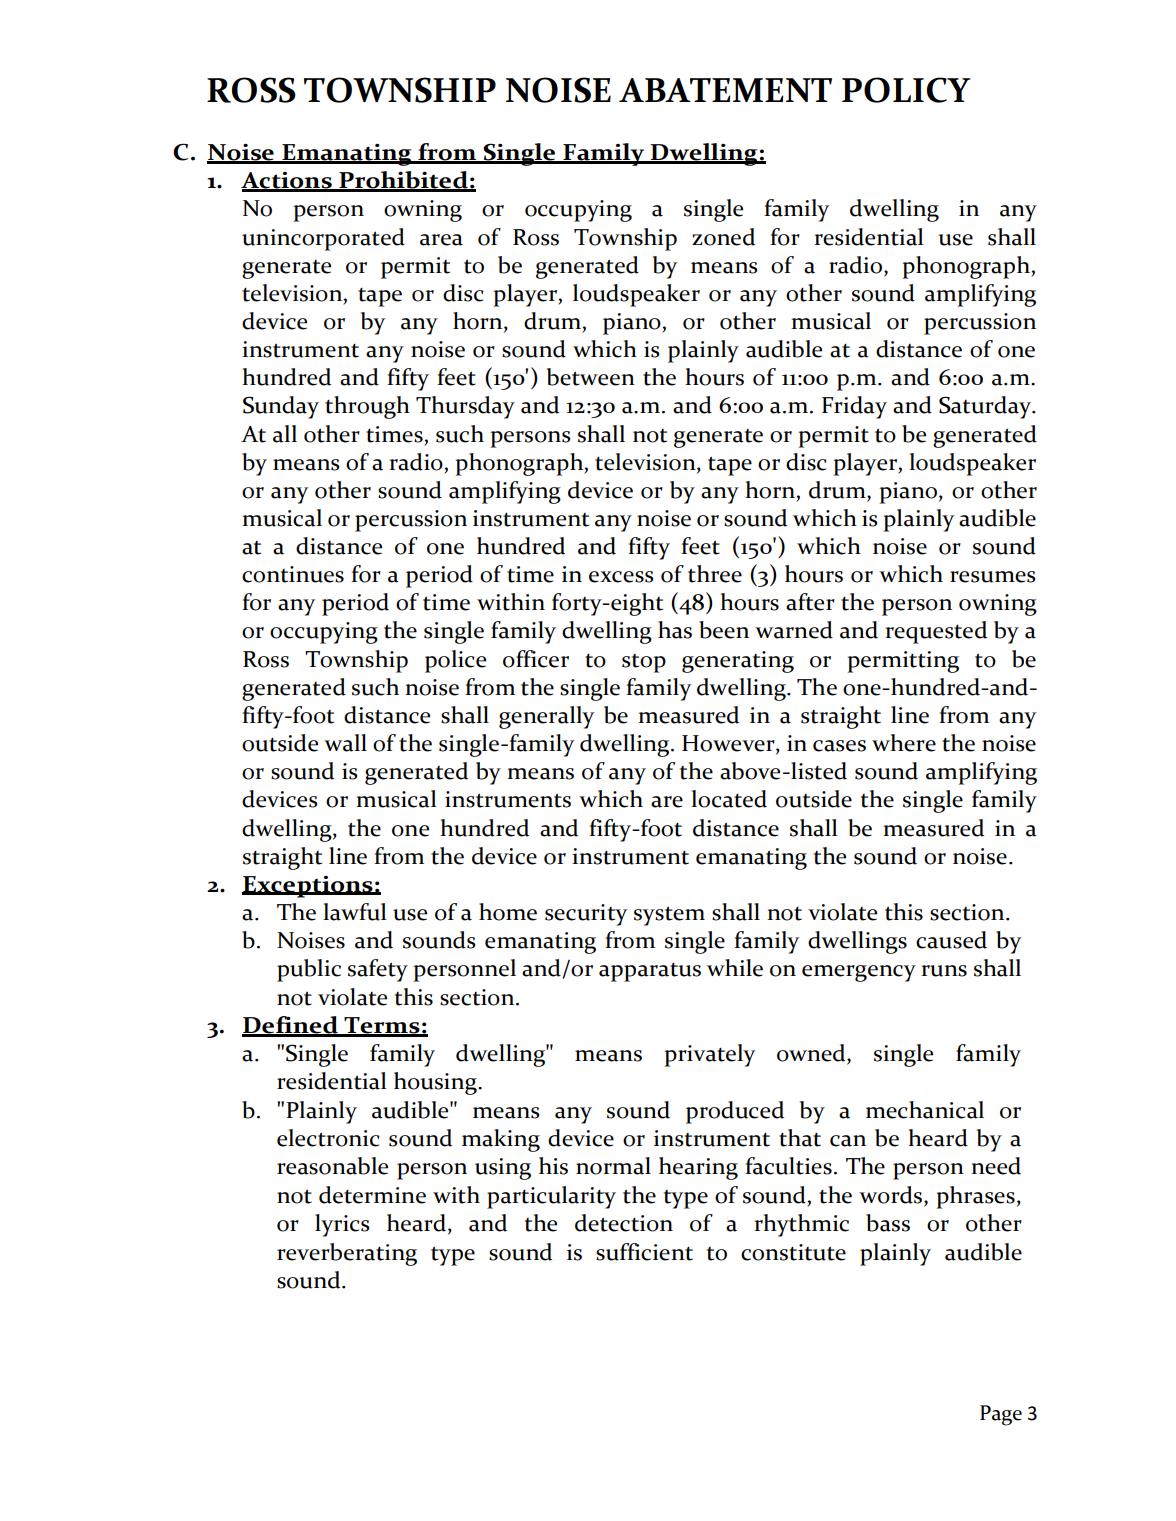  What do you see at coordinates (729, 744) in the image?
I see `However` at bounding box center [729, 744].
